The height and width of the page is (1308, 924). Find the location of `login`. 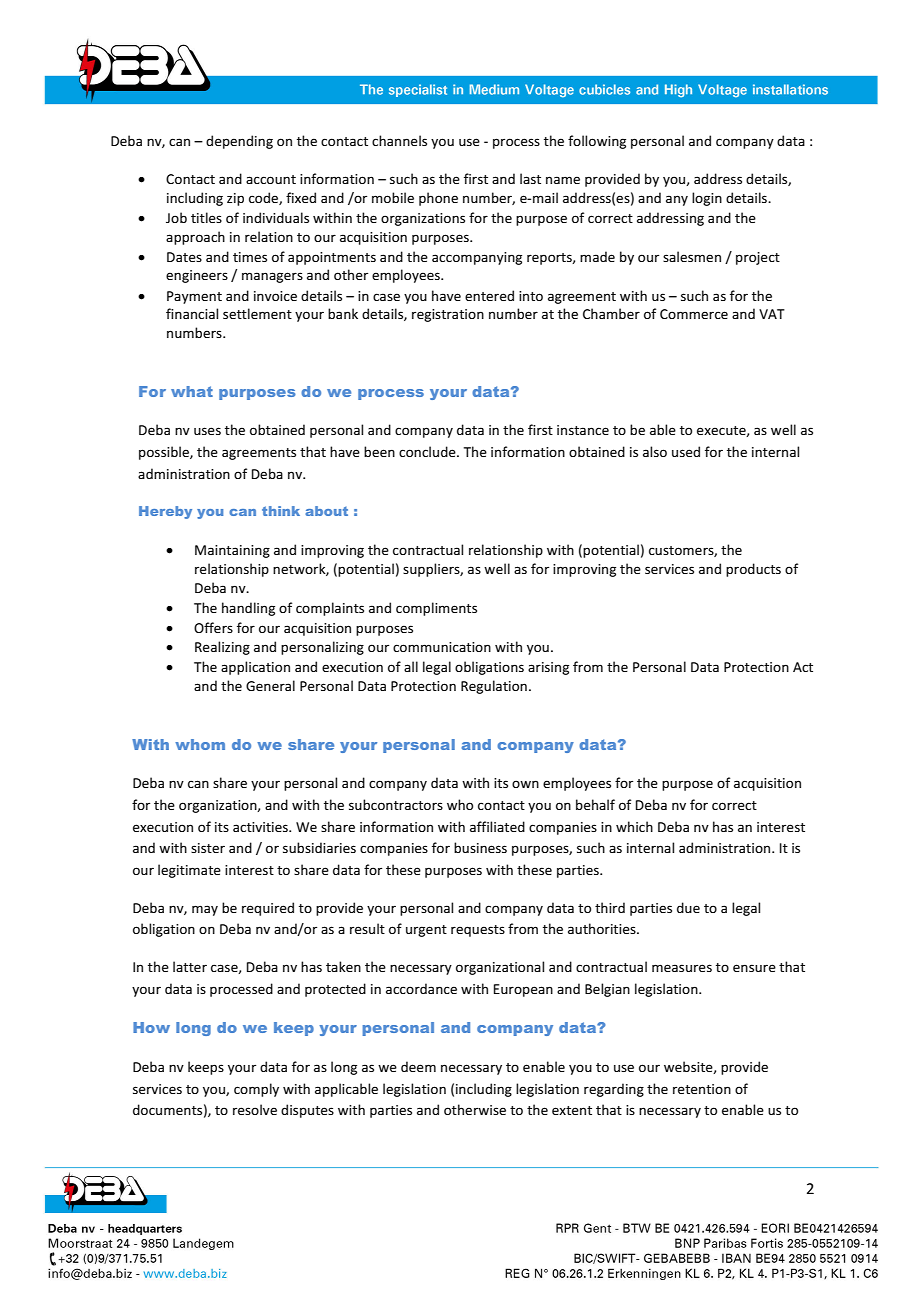

login is located at coordinates (707, 199).
